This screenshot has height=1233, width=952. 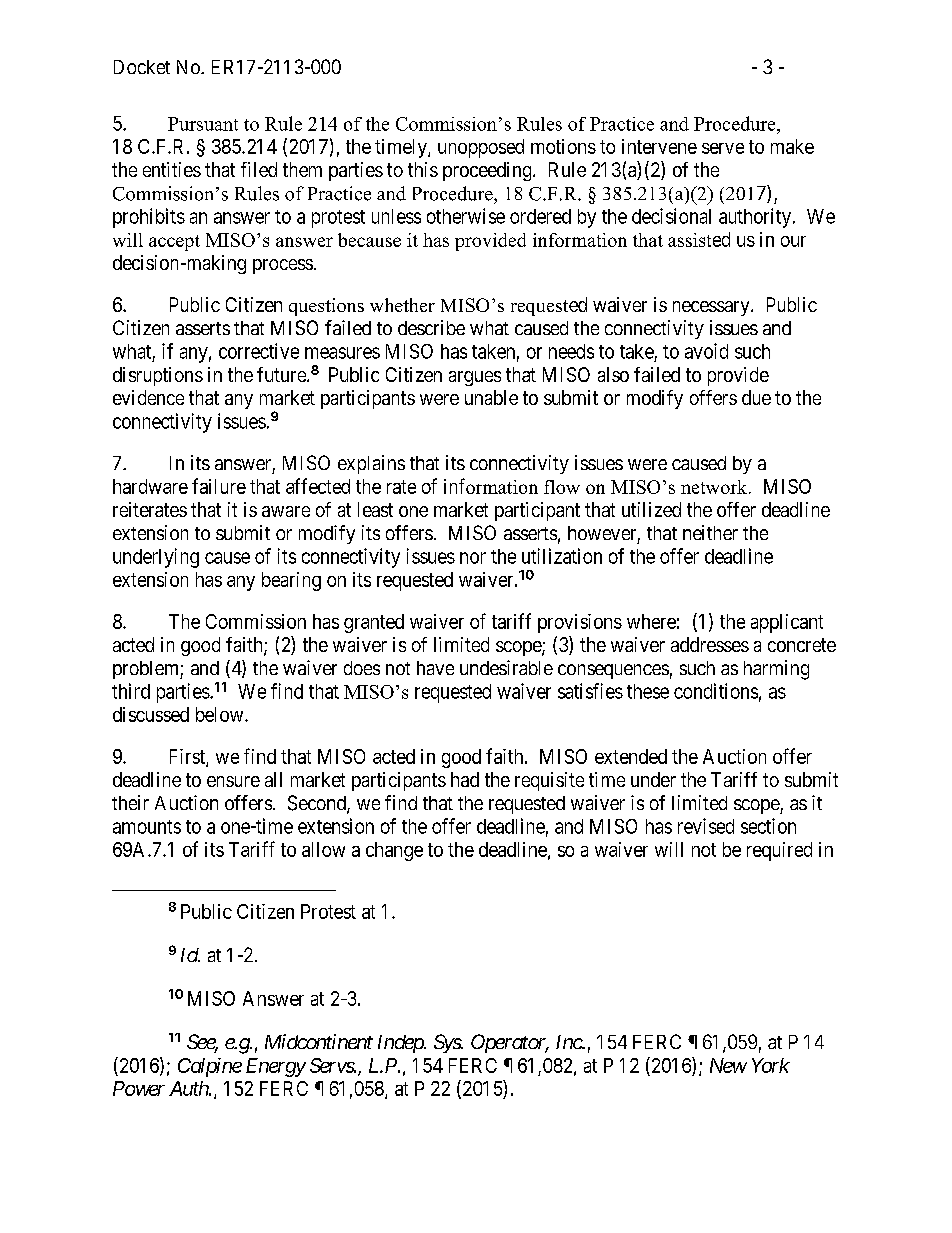 What do you see at coordinates (710, 532) in the screenshot?
I see `neither` at bounding box center [710, 532].
